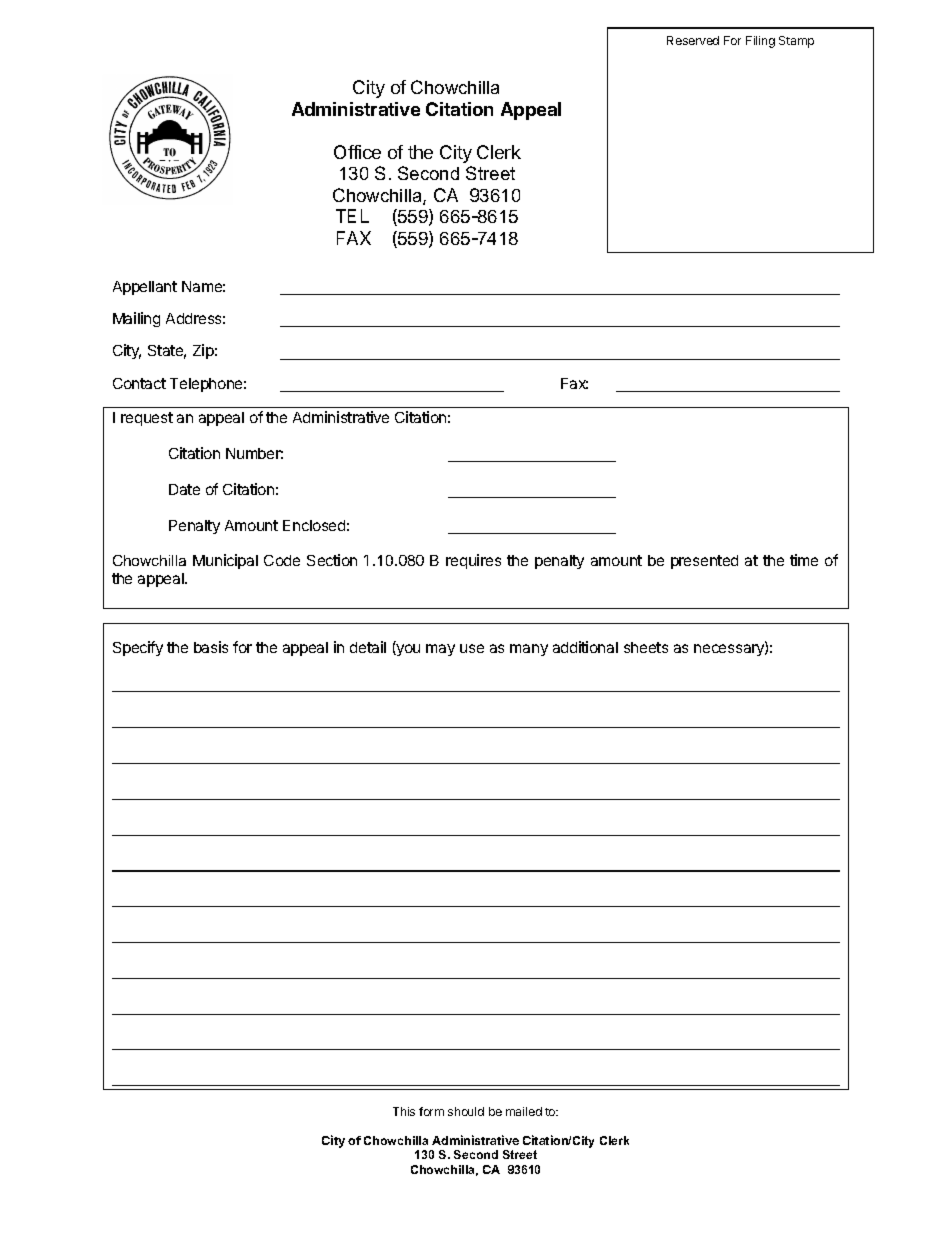 This screenshot has height=1233, width=952. What do you see at coordinates (357, 152) in the screenshot?
I see `Office` at bounding box center [357, 152].
